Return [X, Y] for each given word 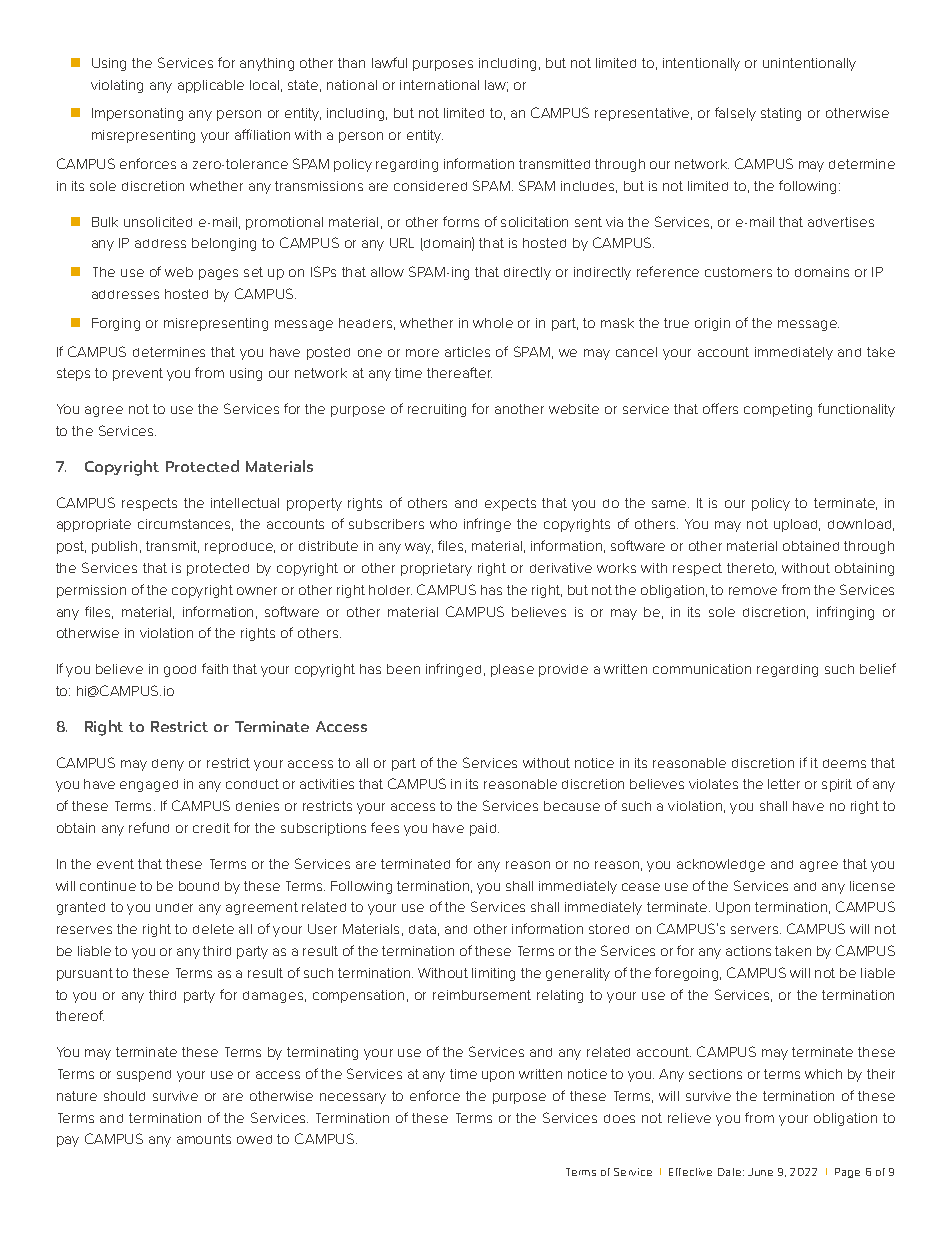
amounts [204, 1139]
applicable [211, 86]
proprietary [436, 569]
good [180, 671]
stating [781, 114]
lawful [389, 62]
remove [753, 591]
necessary [353, 1098]
